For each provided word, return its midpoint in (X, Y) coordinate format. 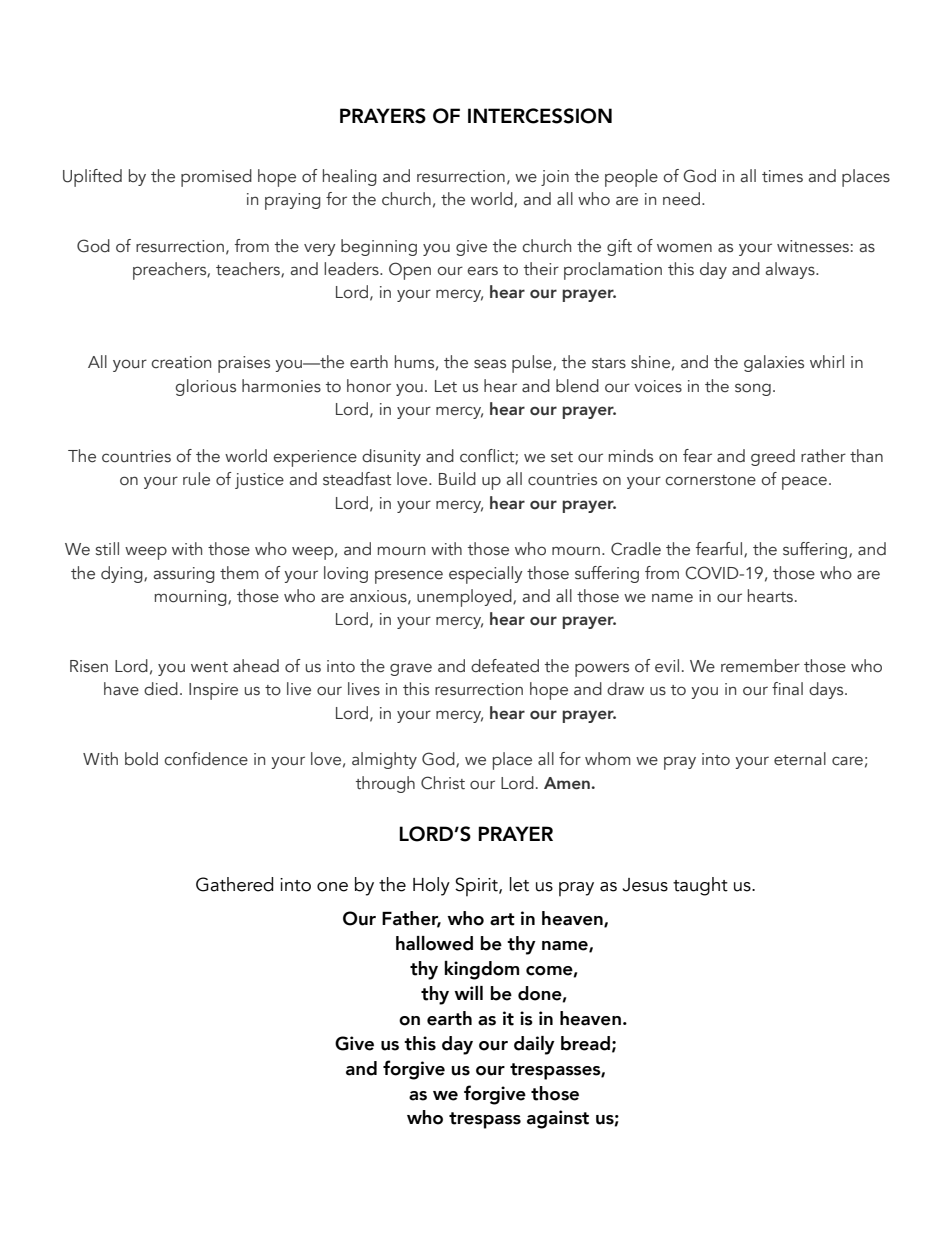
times (782, 176)
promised (216, 178)
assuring (184, 575)
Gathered (234, 884)
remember (760, 666)
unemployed (465, 598)
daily (534, 1045)
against (558, 1119)
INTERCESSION (540, 116)
